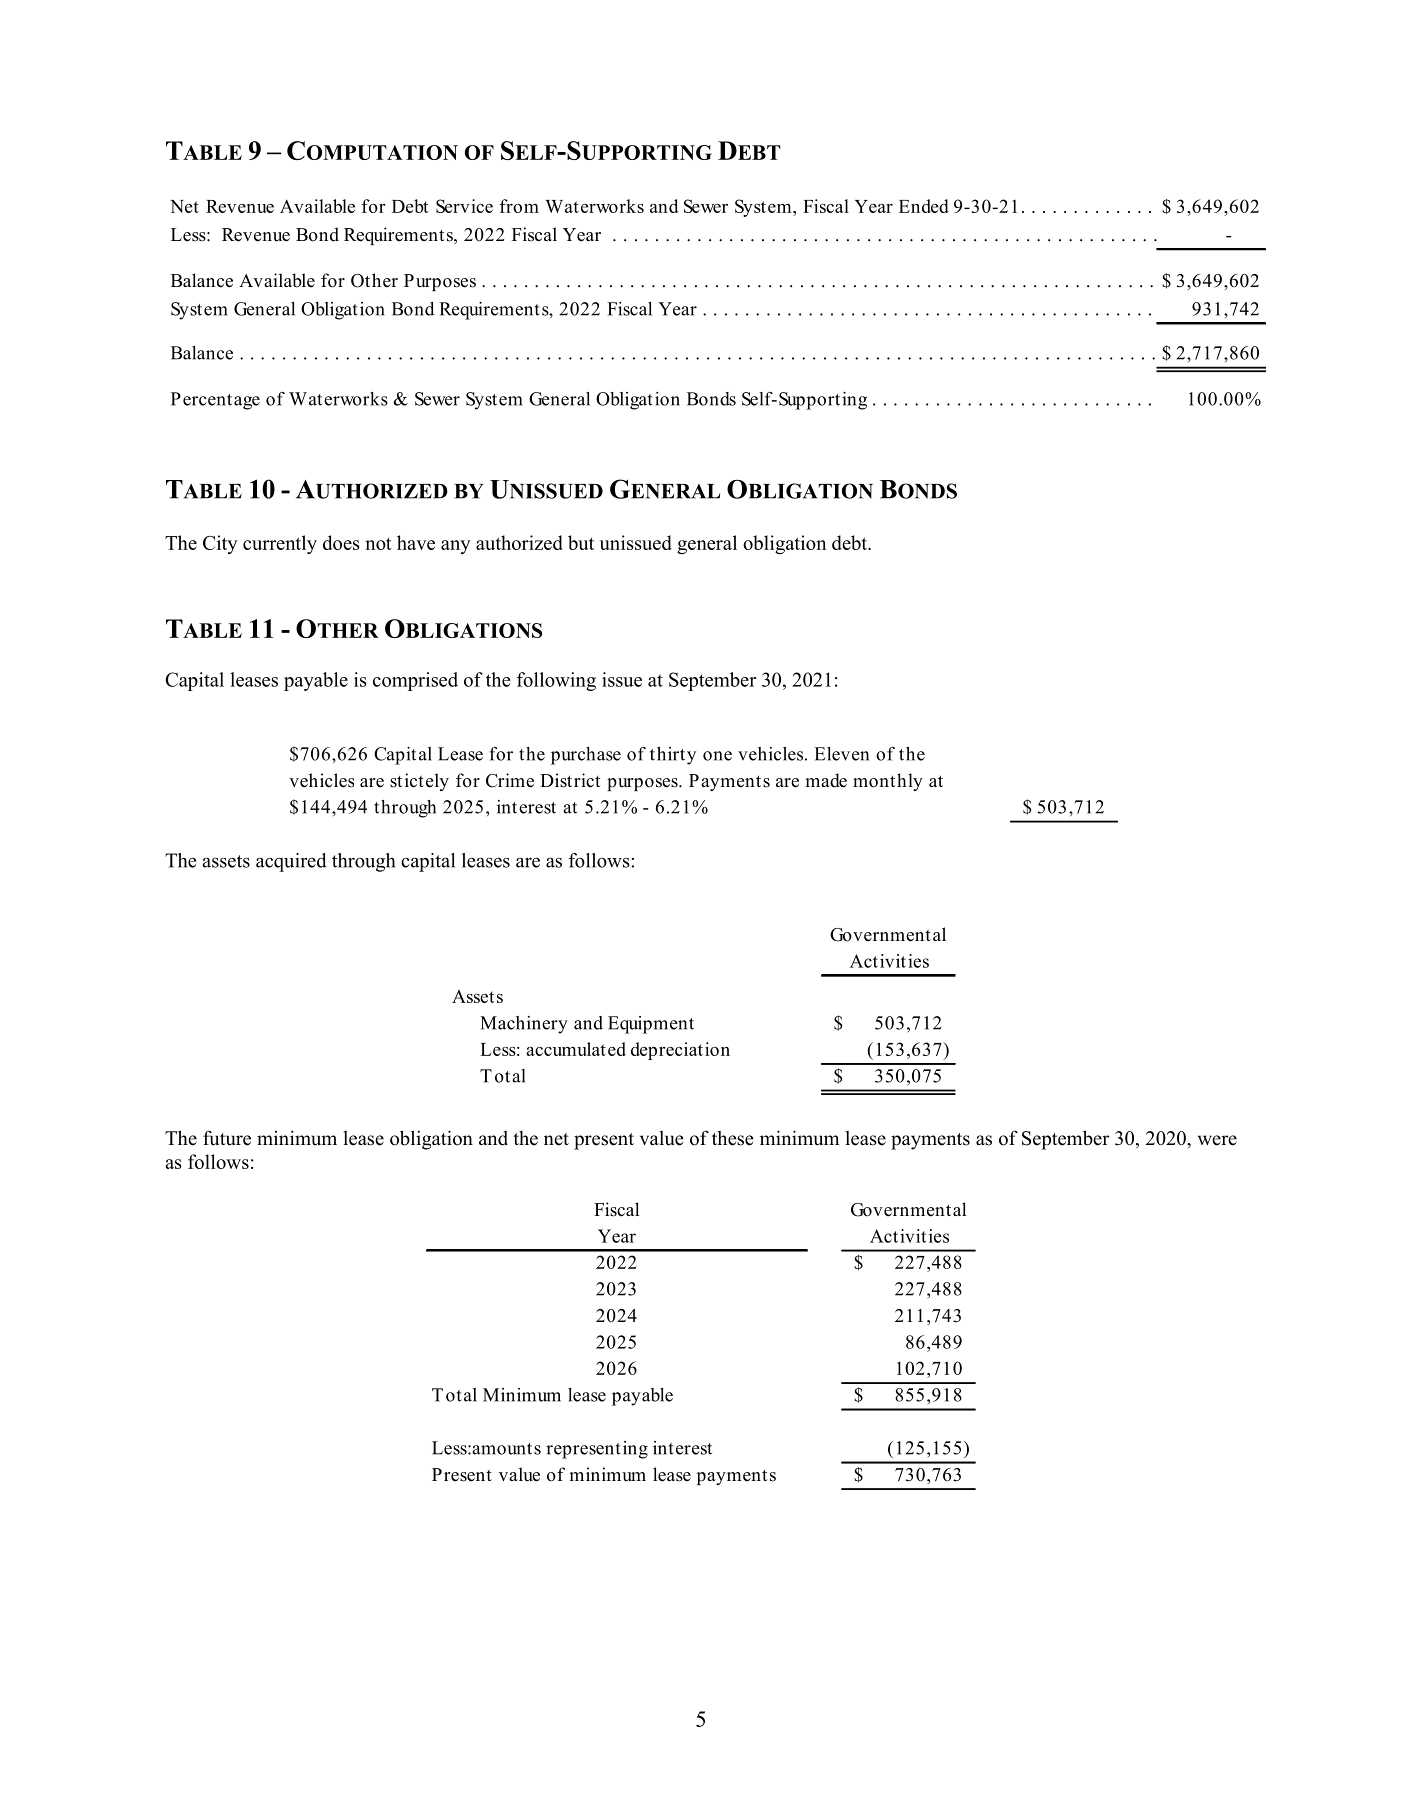  What do you see at coordinates (841, 754) in the screenshot?
I see `Eleven` at bounding box center [841, 754].
